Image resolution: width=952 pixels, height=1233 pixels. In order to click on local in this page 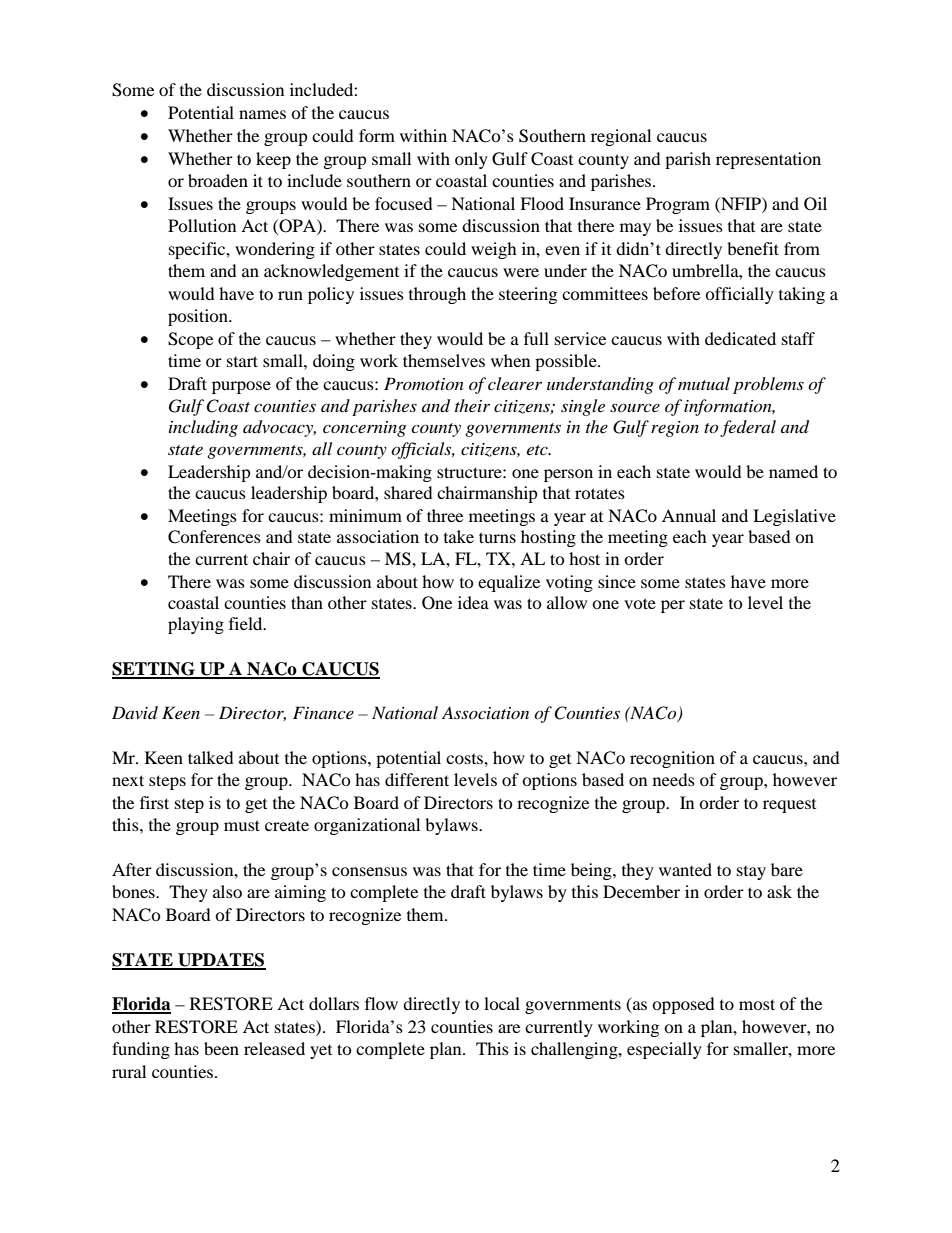, I will do `click(502, 1003)`.
